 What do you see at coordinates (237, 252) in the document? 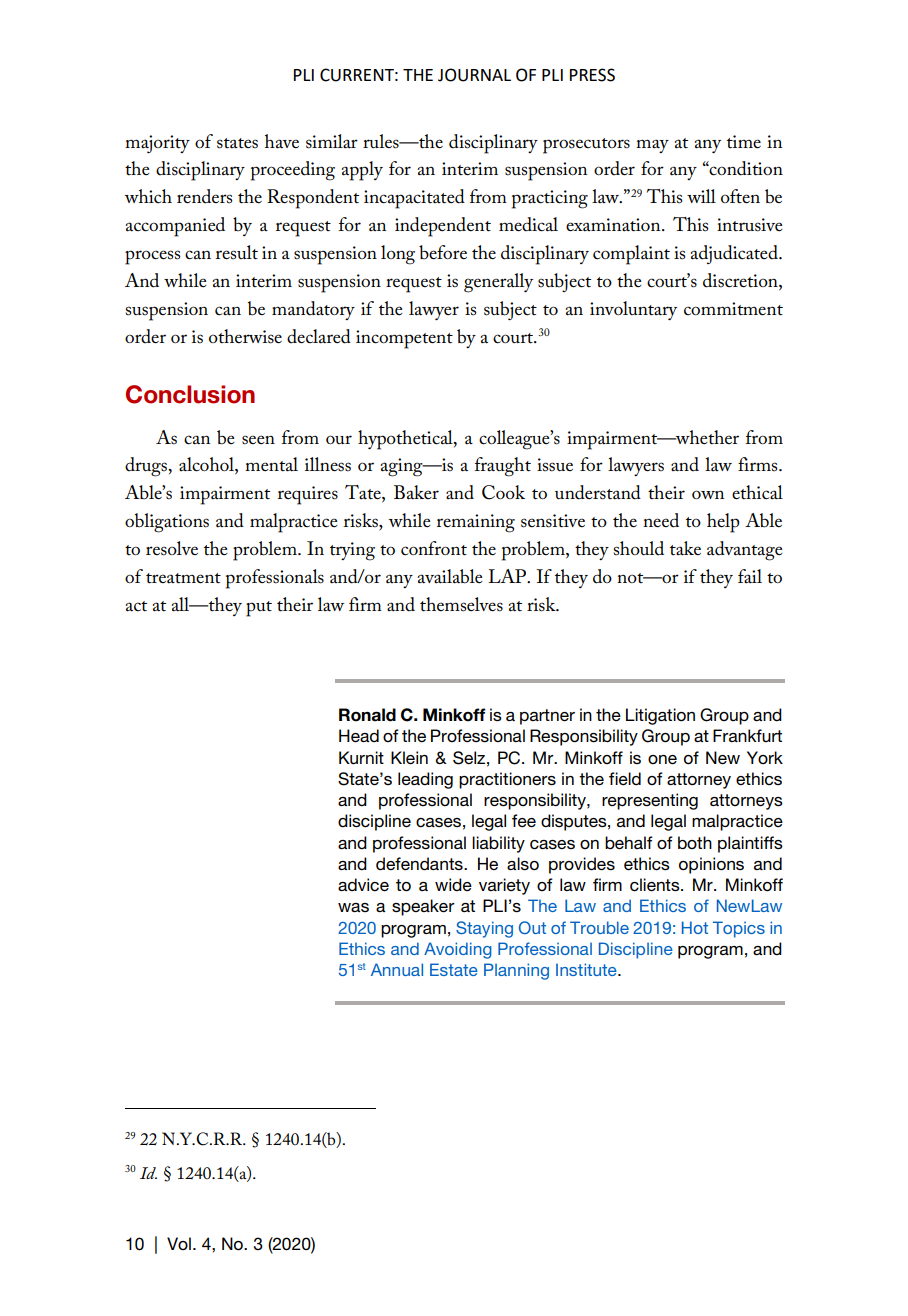
I see `result` at bounding box center [237, 252].
